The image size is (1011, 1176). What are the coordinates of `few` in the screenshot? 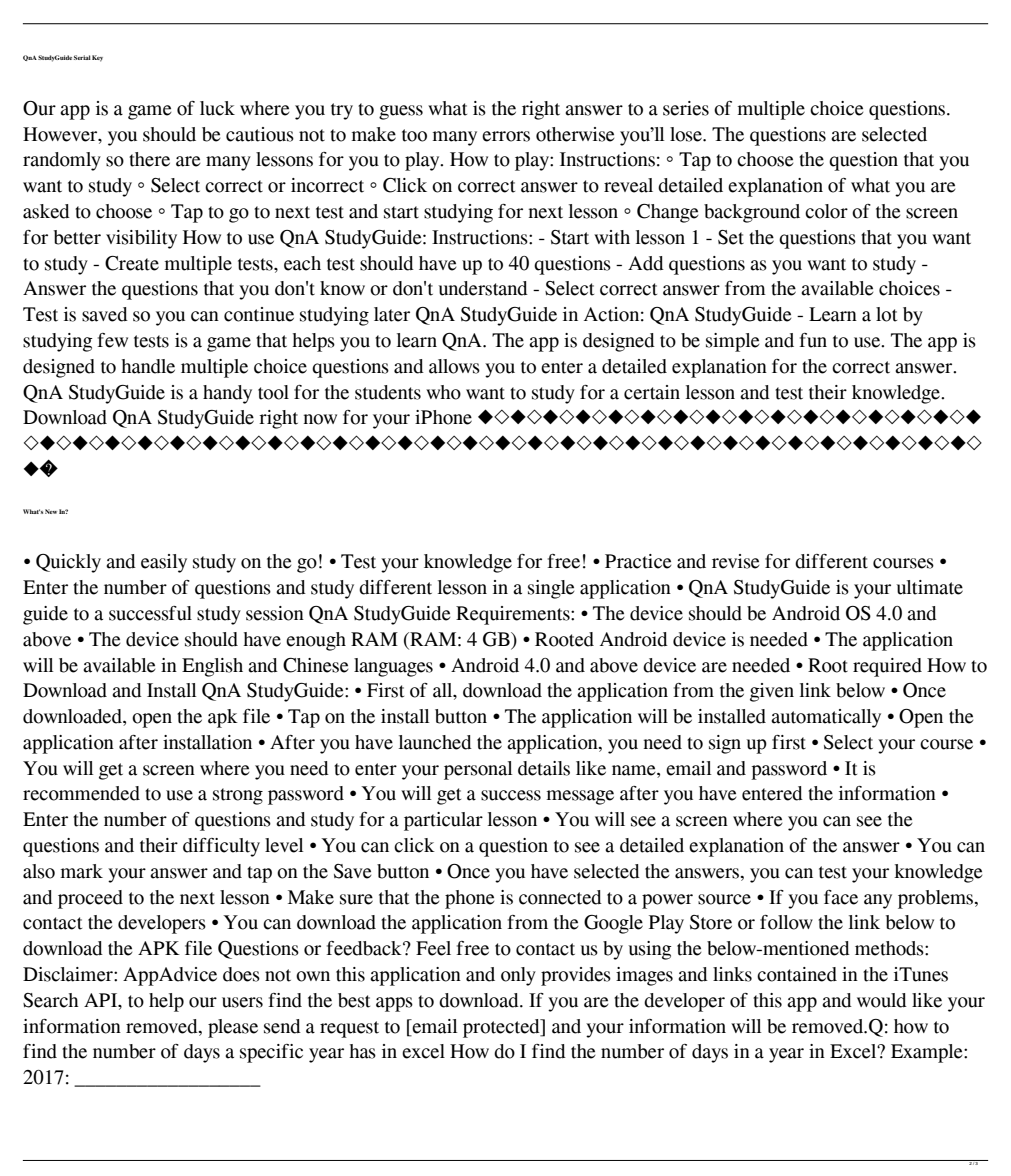 It's located at (112, 340).
